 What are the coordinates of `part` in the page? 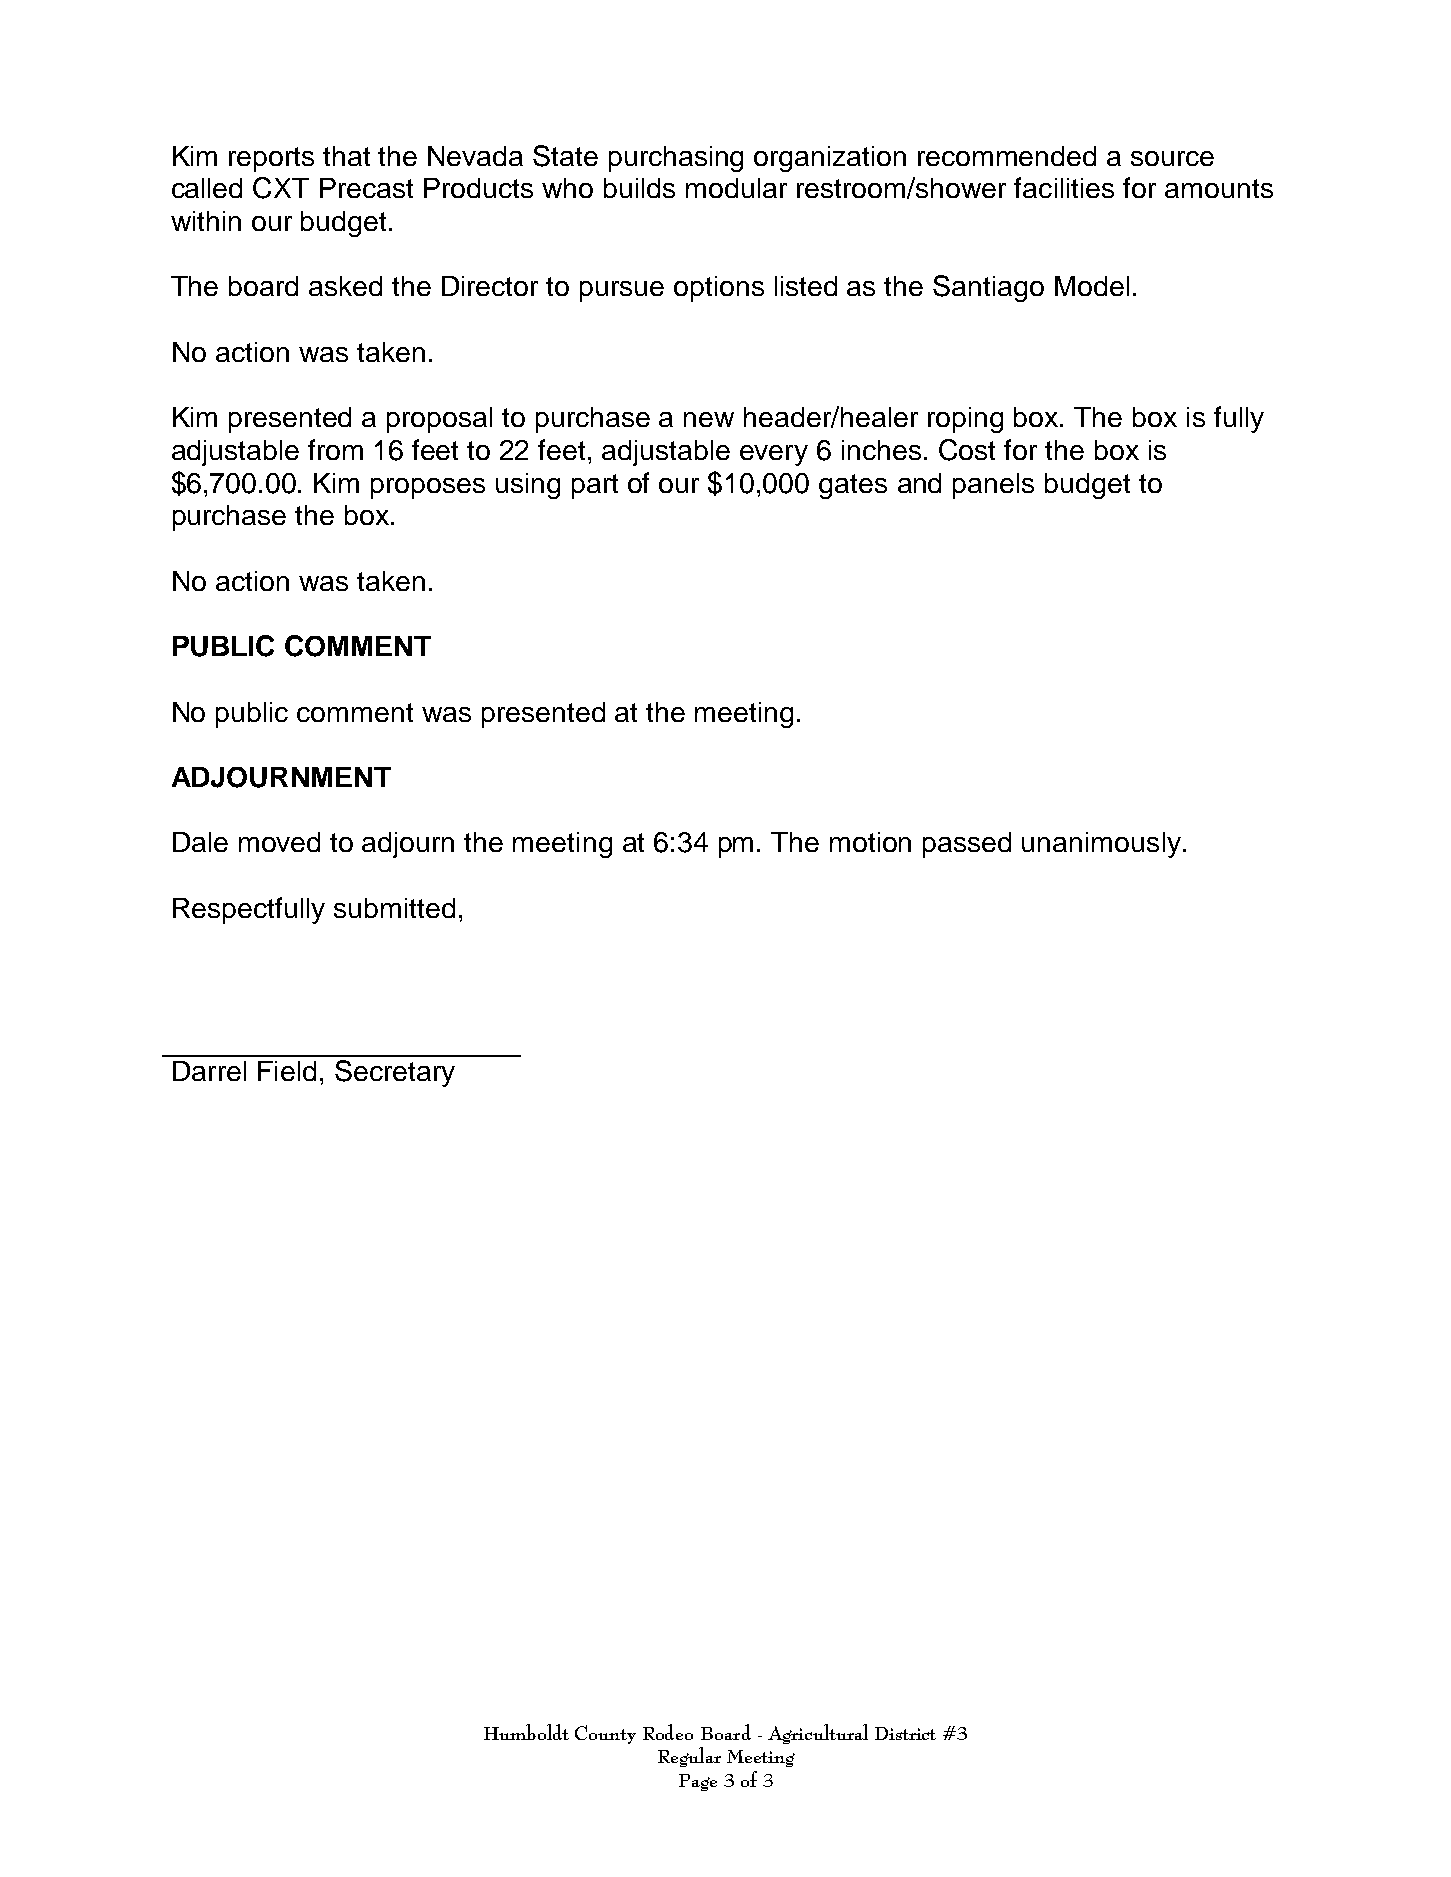 It's located at (595, 486).
